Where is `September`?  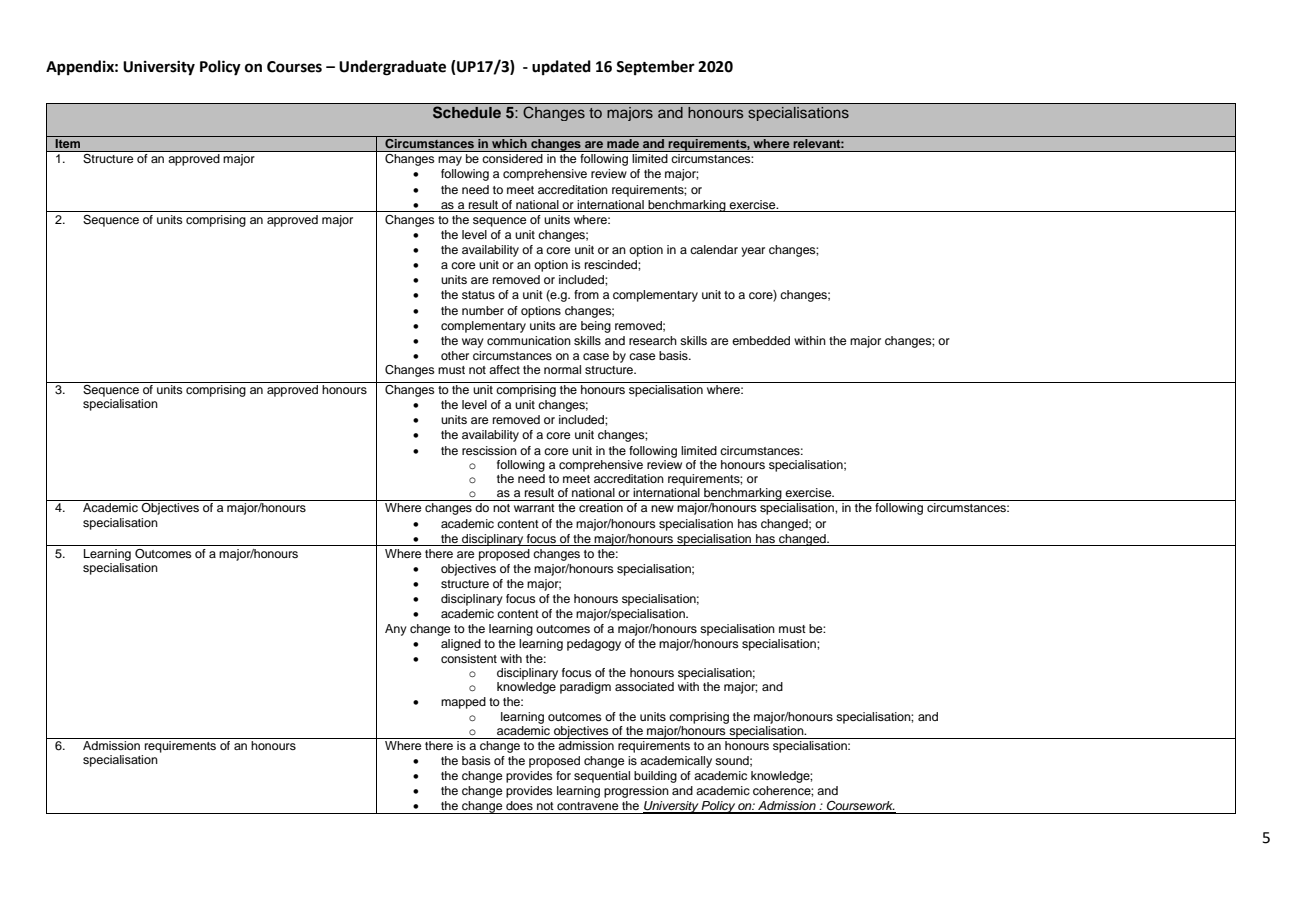
September is located at coordinates (655, 67).
